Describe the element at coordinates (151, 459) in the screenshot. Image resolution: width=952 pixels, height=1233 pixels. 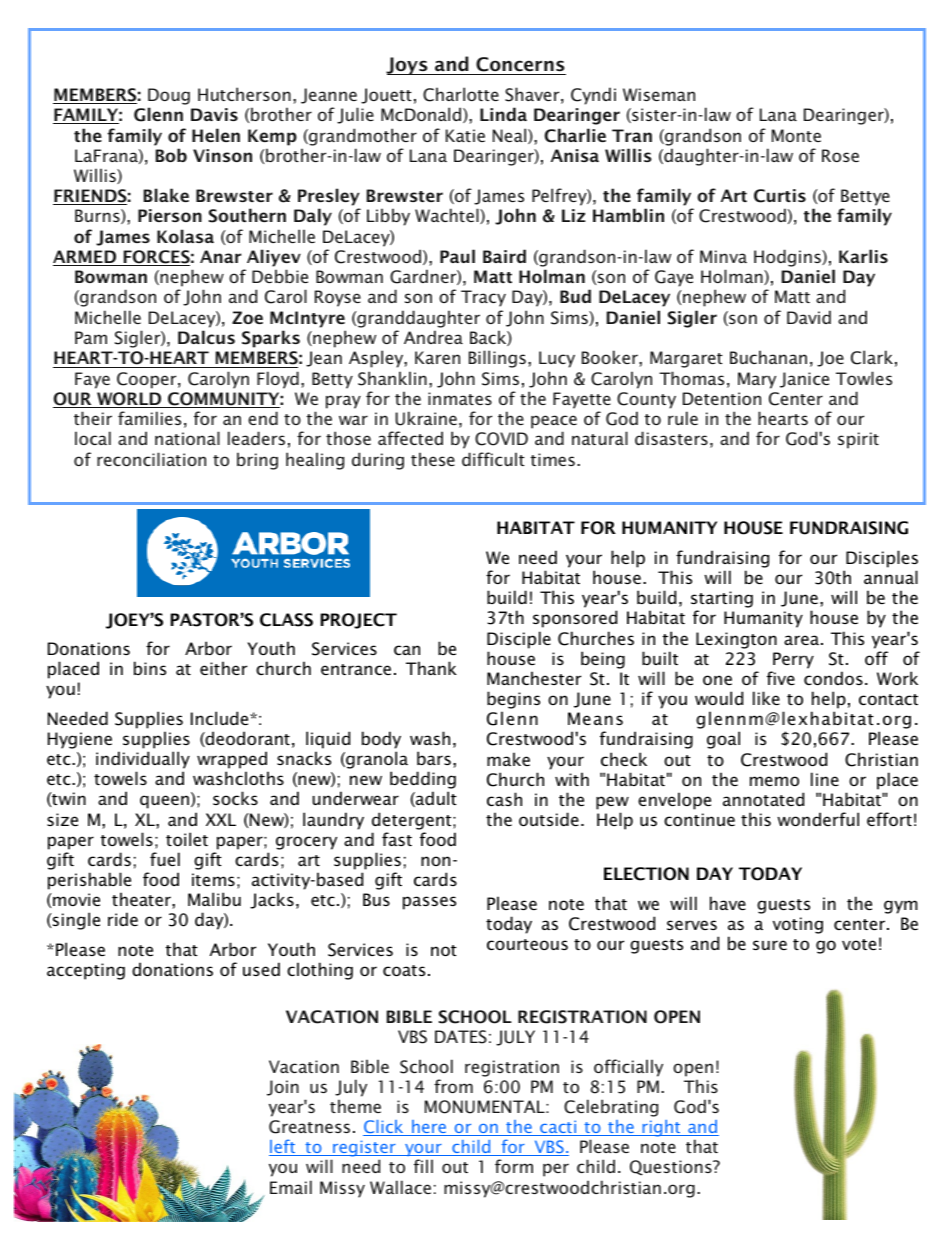
I see `reconciliation` at that location.
